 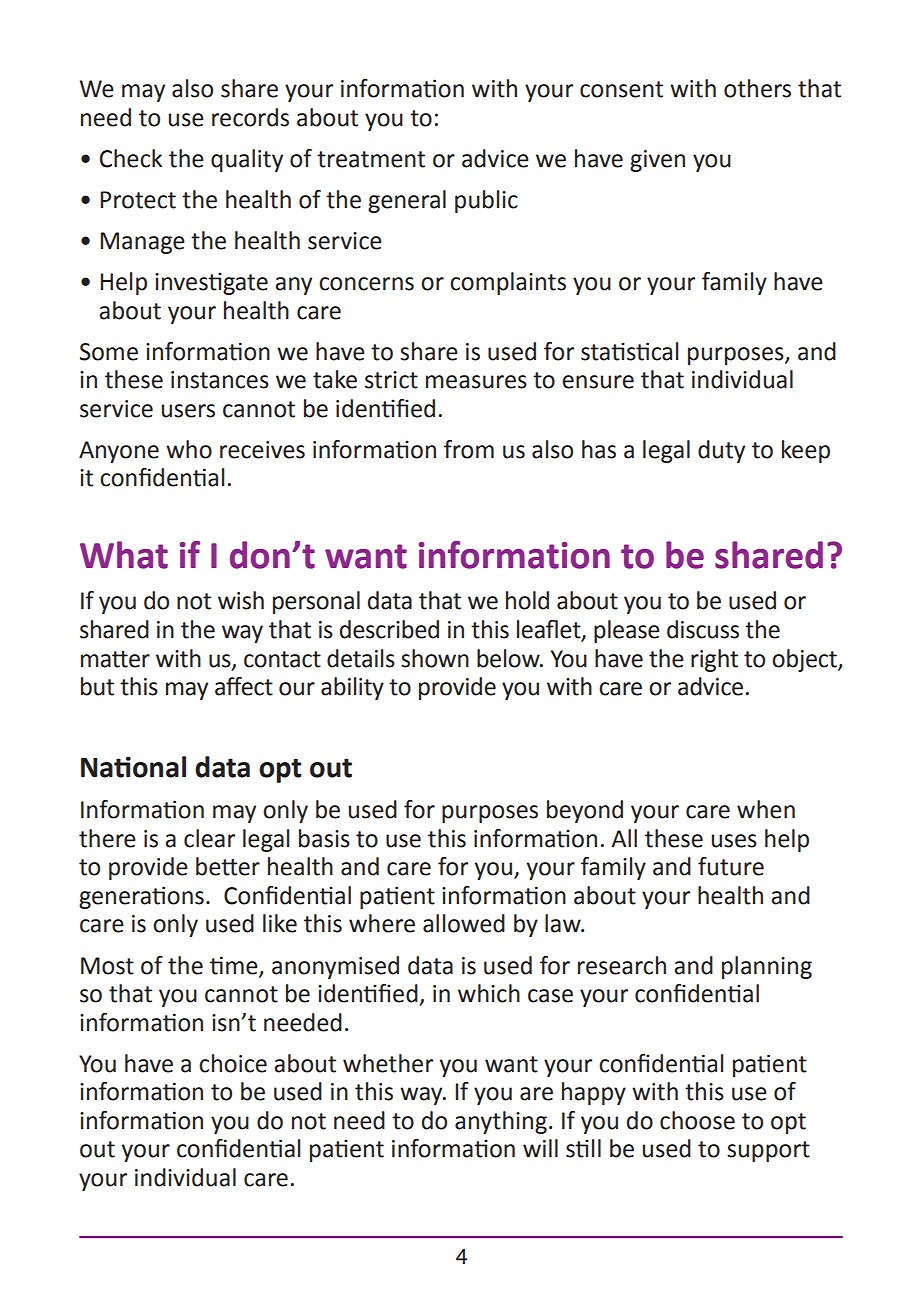 I want to click on instances, so click(x=220, y=380).
